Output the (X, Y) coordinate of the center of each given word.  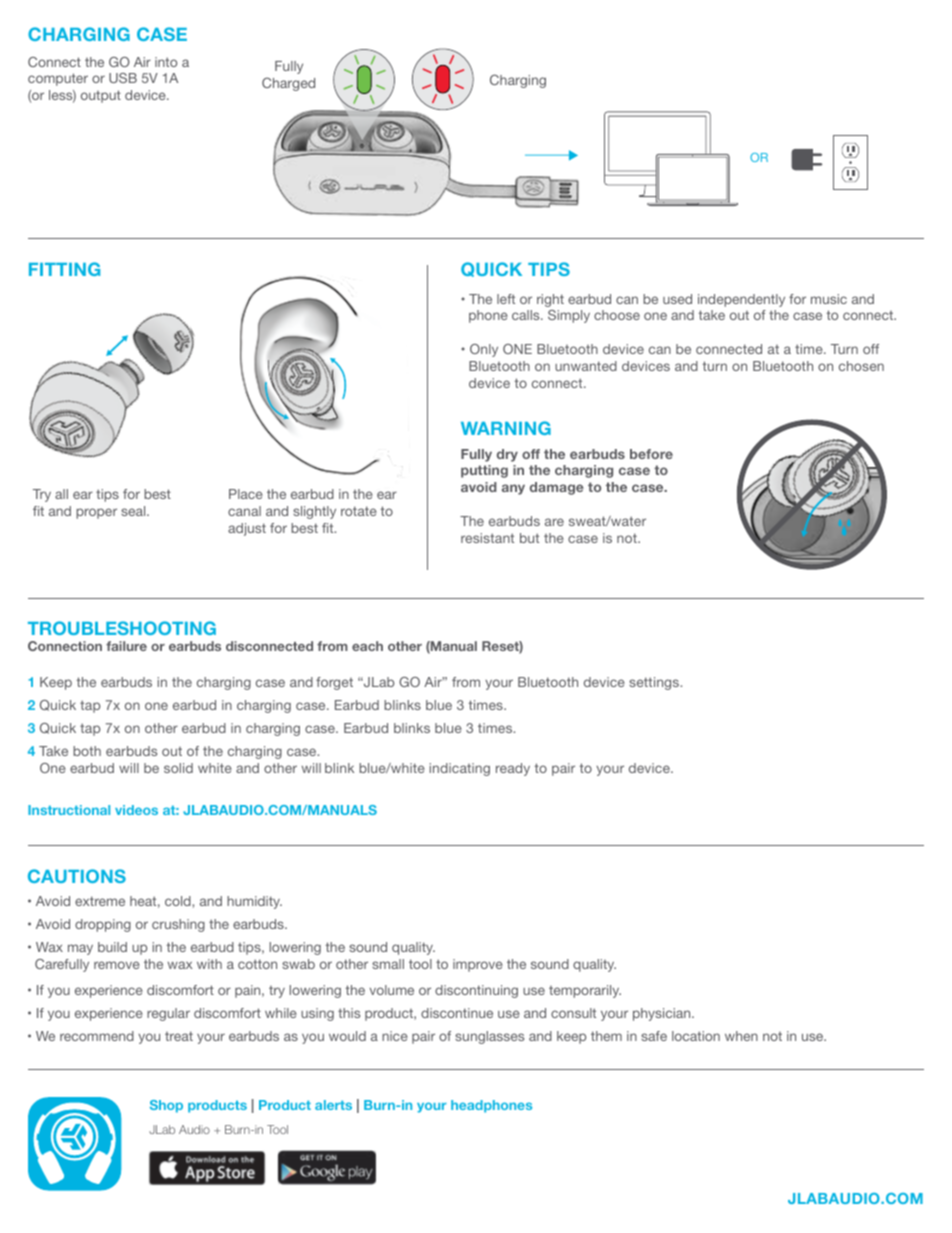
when (741, 1036)
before (651, 454)
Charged (288, 84)
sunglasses (489, 1037)
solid (178, 768)
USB (123, 78)
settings (655, 683)
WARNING (506, 428)
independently (741, 300)
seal (134, 511)
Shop (166, 1106)
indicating (460, 769)
